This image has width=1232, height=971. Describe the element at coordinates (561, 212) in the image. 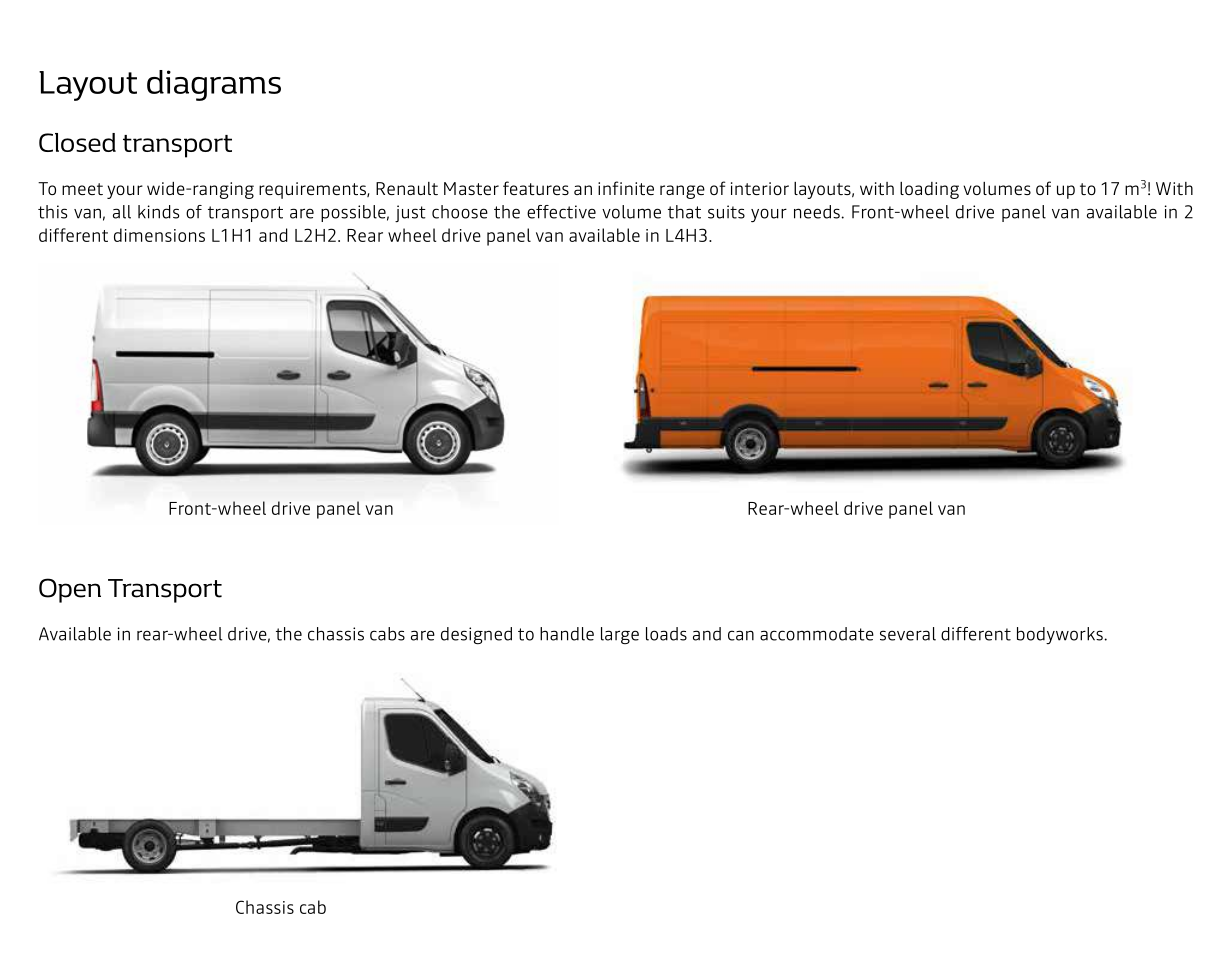

I see `effective` at that location.
